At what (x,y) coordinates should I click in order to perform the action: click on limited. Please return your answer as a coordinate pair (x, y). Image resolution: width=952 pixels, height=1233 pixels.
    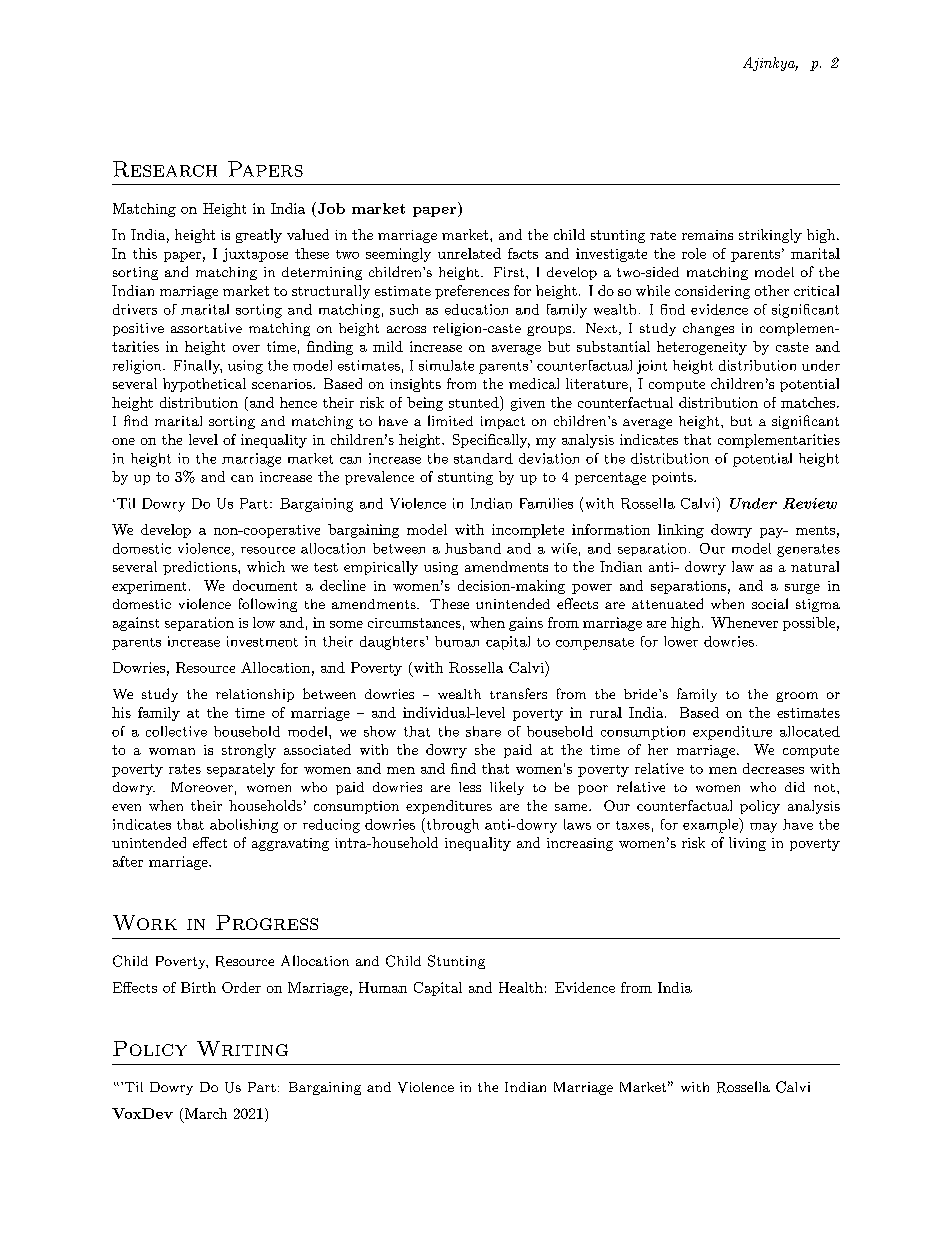
    Looking at the image, I should click on (450, 420).
